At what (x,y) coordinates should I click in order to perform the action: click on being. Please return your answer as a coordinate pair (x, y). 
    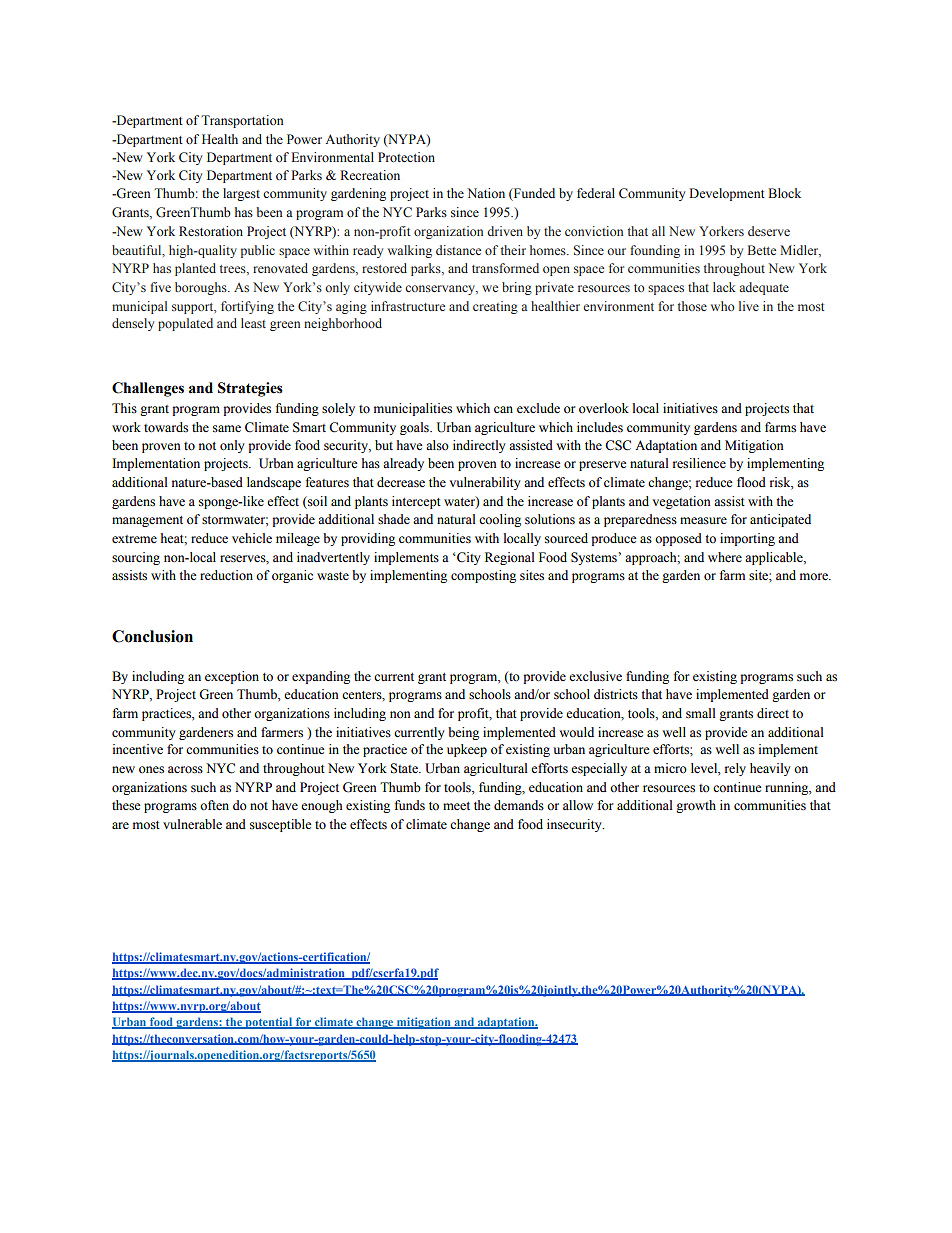
    Looking at the image, I should click on (463, 733).
